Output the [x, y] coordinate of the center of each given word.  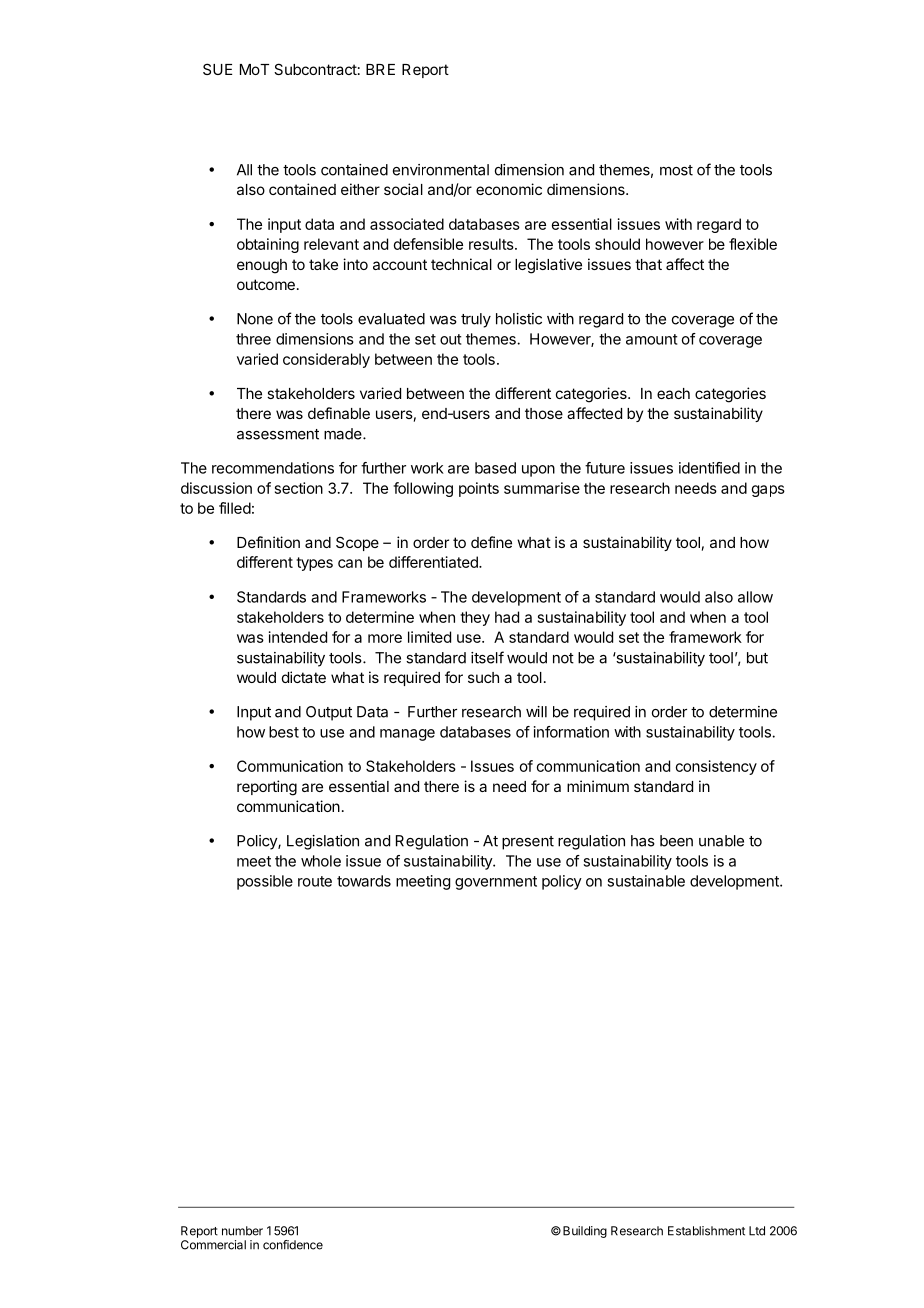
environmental [441, 170]
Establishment [706, 1231]
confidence [293, 1245]
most [676, 170]
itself [487, 657]
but [757, 658]
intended [298, 637]
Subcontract [315, 69]
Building [585, 1232]
